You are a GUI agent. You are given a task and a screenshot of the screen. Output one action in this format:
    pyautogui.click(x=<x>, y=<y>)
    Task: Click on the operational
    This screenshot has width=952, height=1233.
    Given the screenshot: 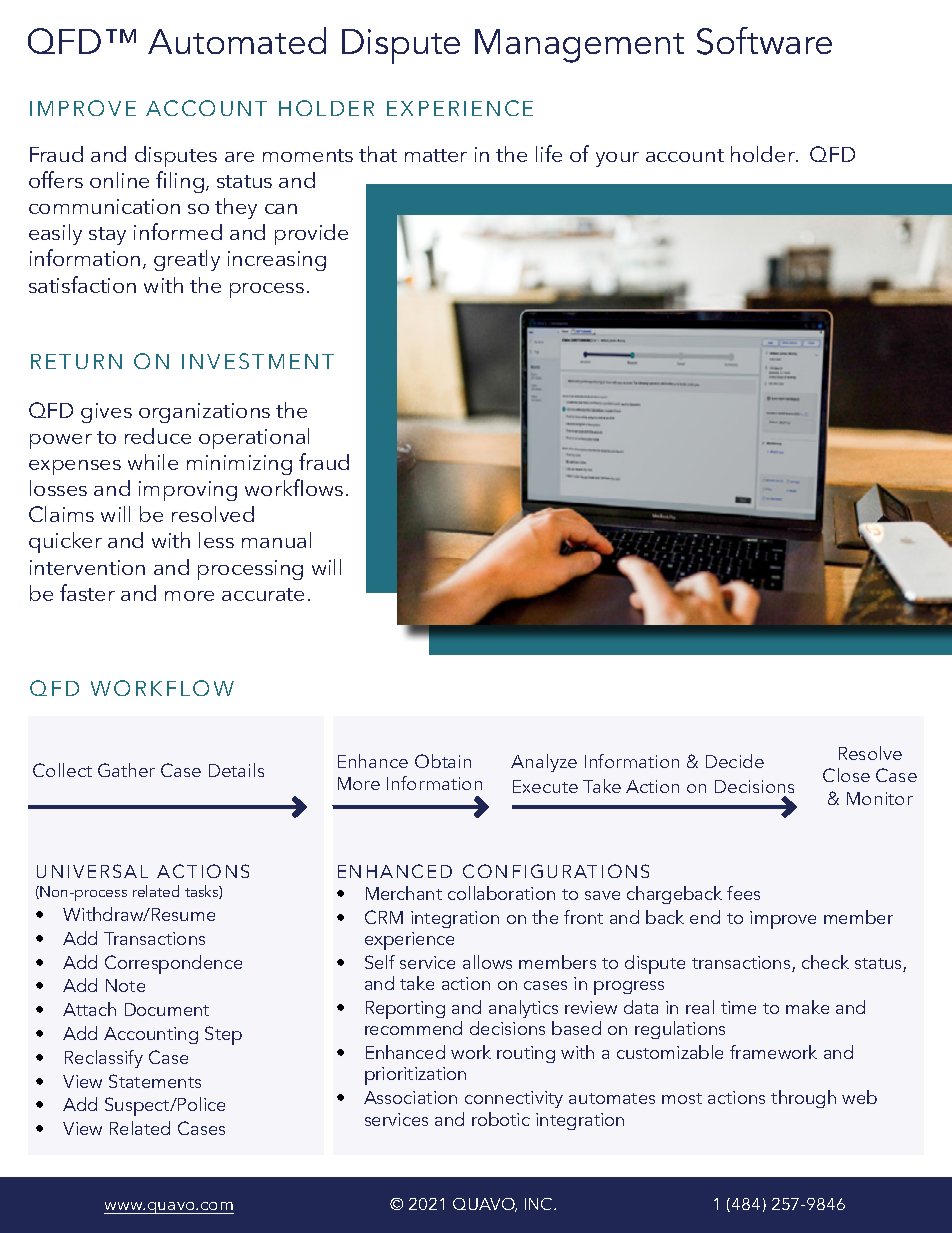 What is the action you would take?
    pyautogui.click(x=254, y=438)
